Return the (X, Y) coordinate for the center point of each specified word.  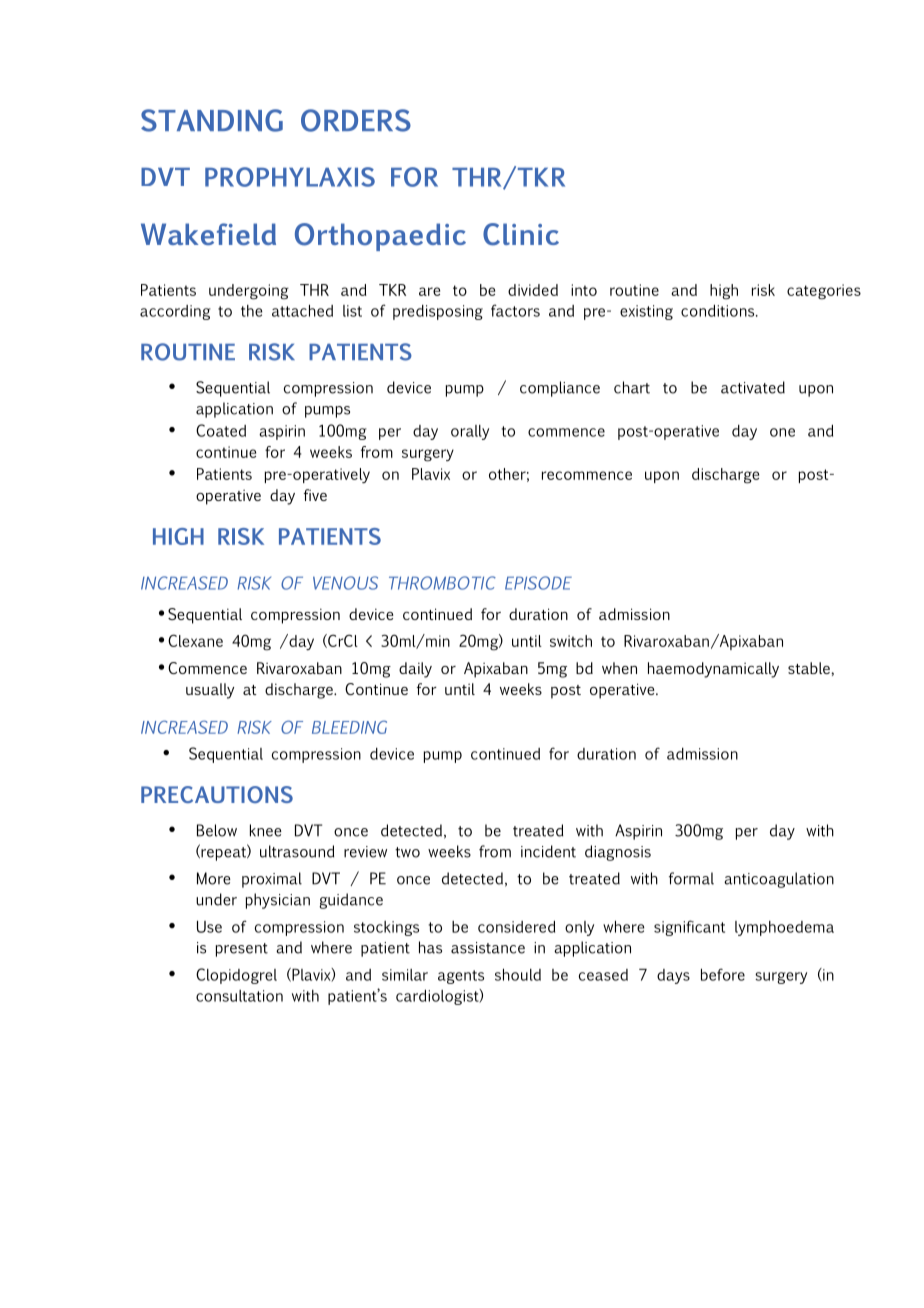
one (782, 432)
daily (415, 670)
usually (210, 691)
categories (824, 292)
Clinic (521, 234)
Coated (221, 430)
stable (810, 668)
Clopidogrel (236, 976)
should (518, 975)
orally (470, 432)
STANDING (212, 120)
